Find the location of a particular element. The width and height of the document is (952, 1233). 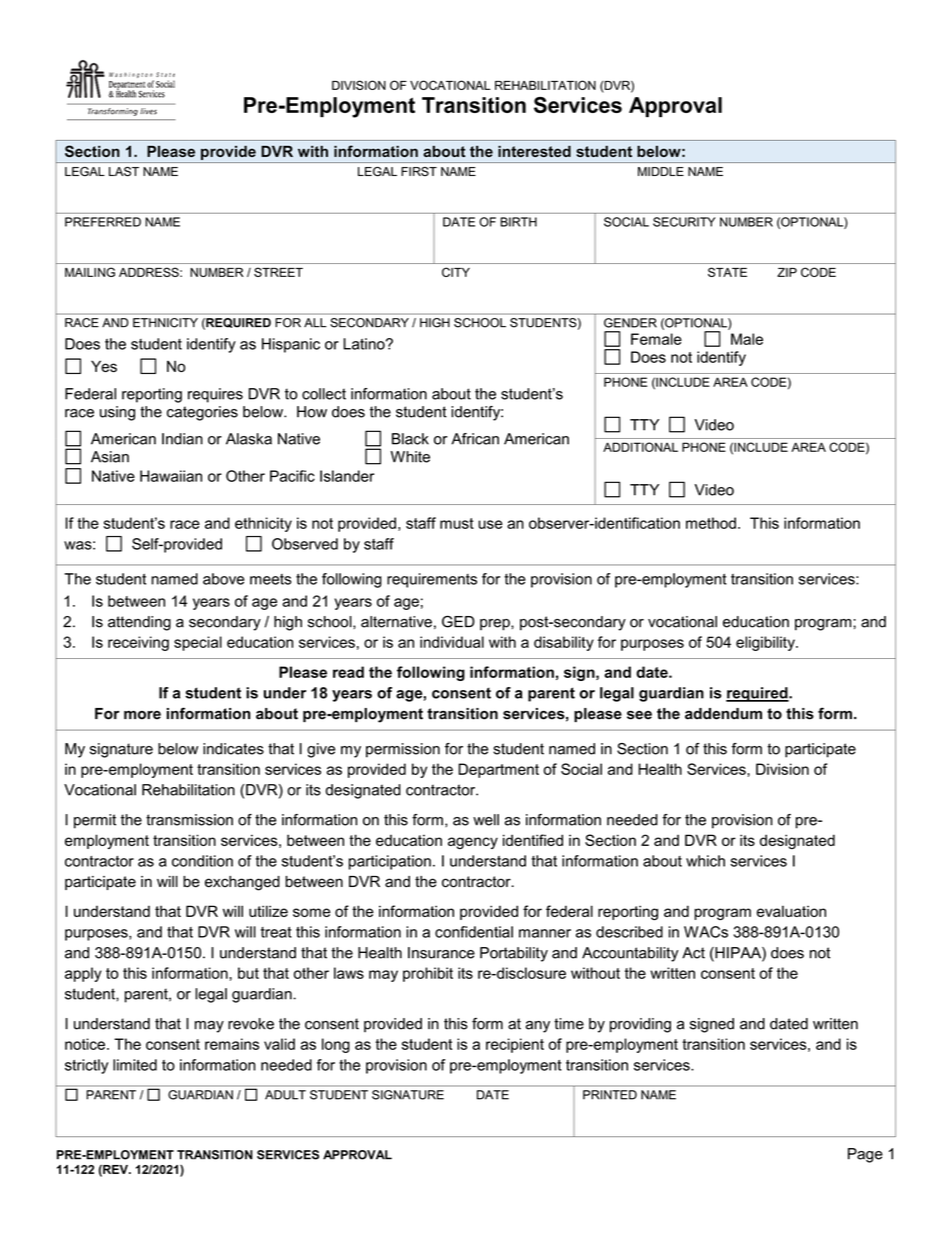

LAST is located at coordinates (124, 171).
